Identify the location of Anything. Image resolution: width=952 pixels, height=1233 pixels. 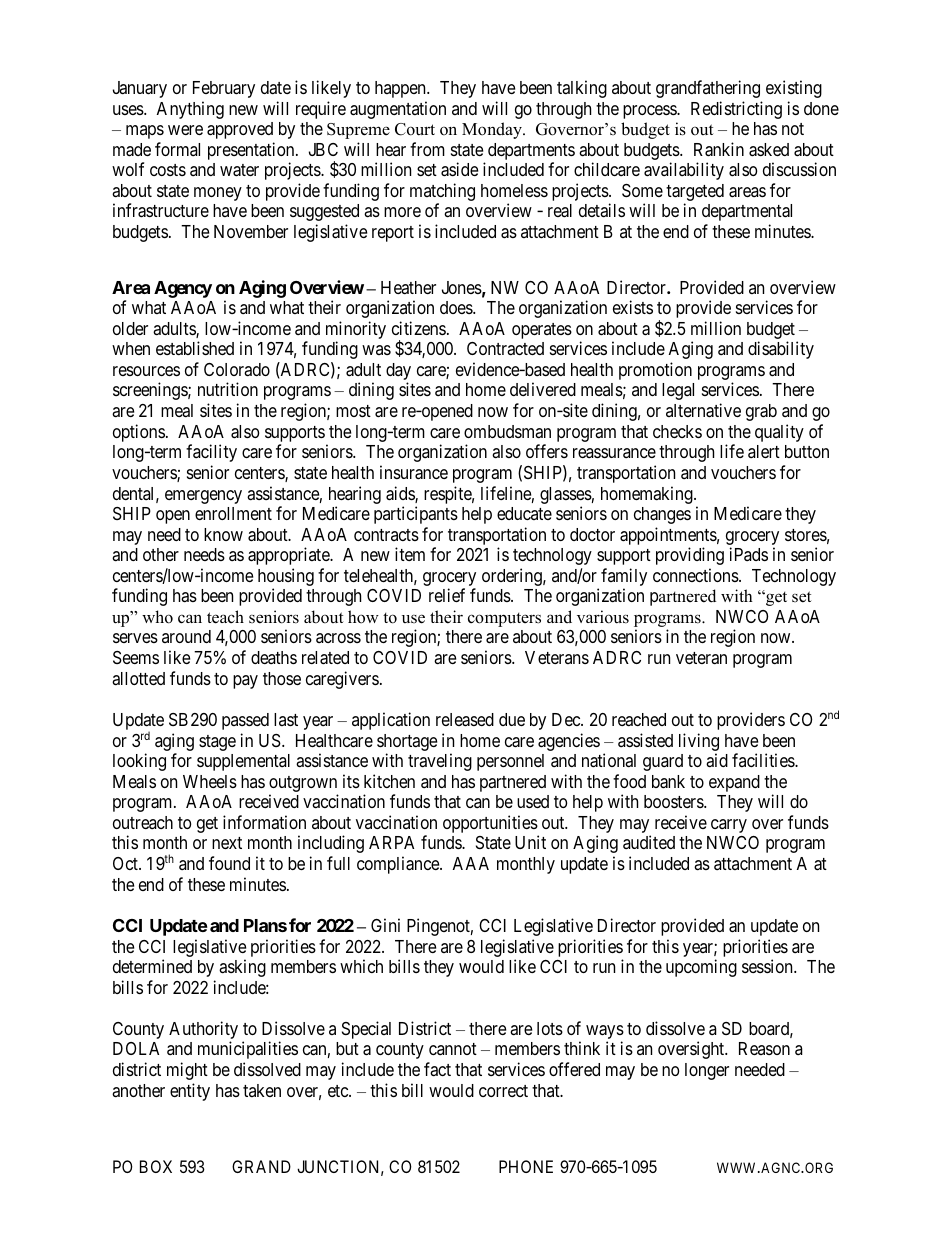
(190, 110).
